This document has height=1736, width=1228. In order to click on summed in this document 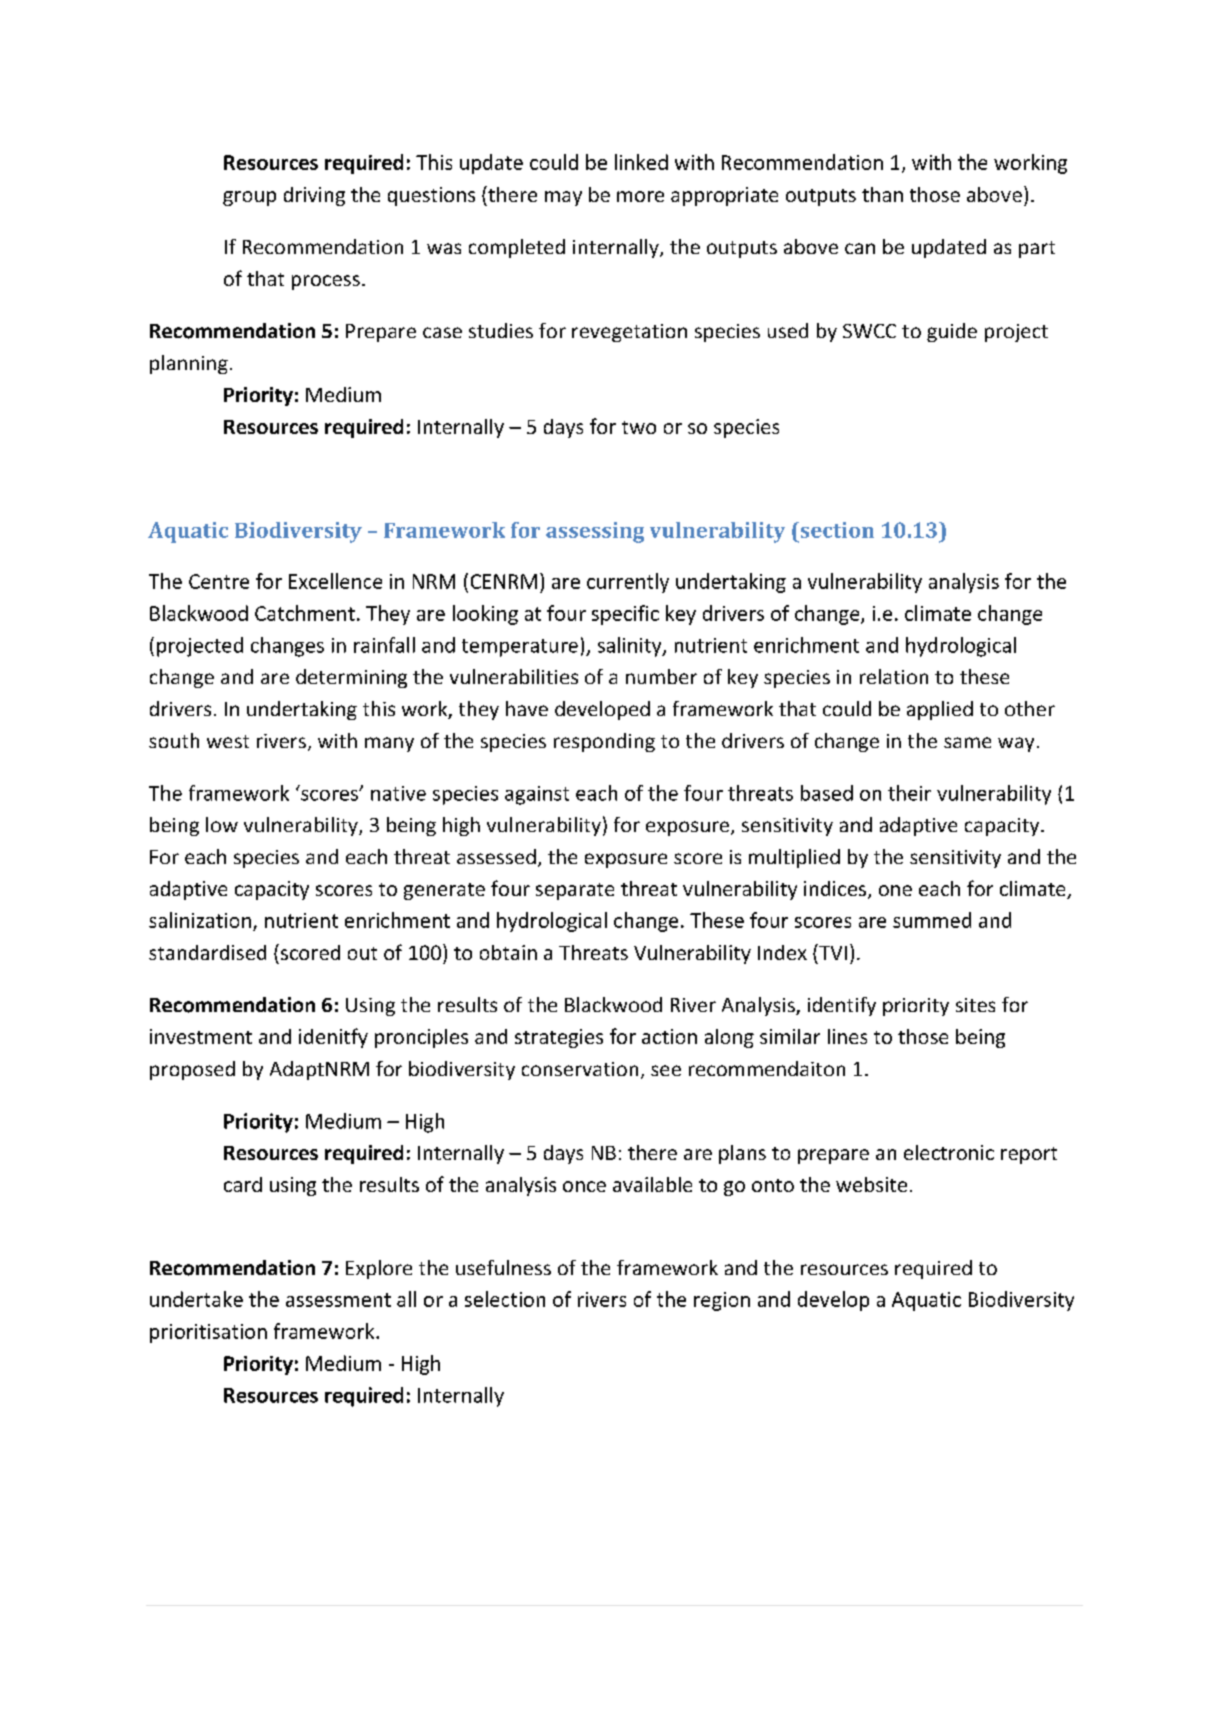, I will do `click(932, 920)`.
